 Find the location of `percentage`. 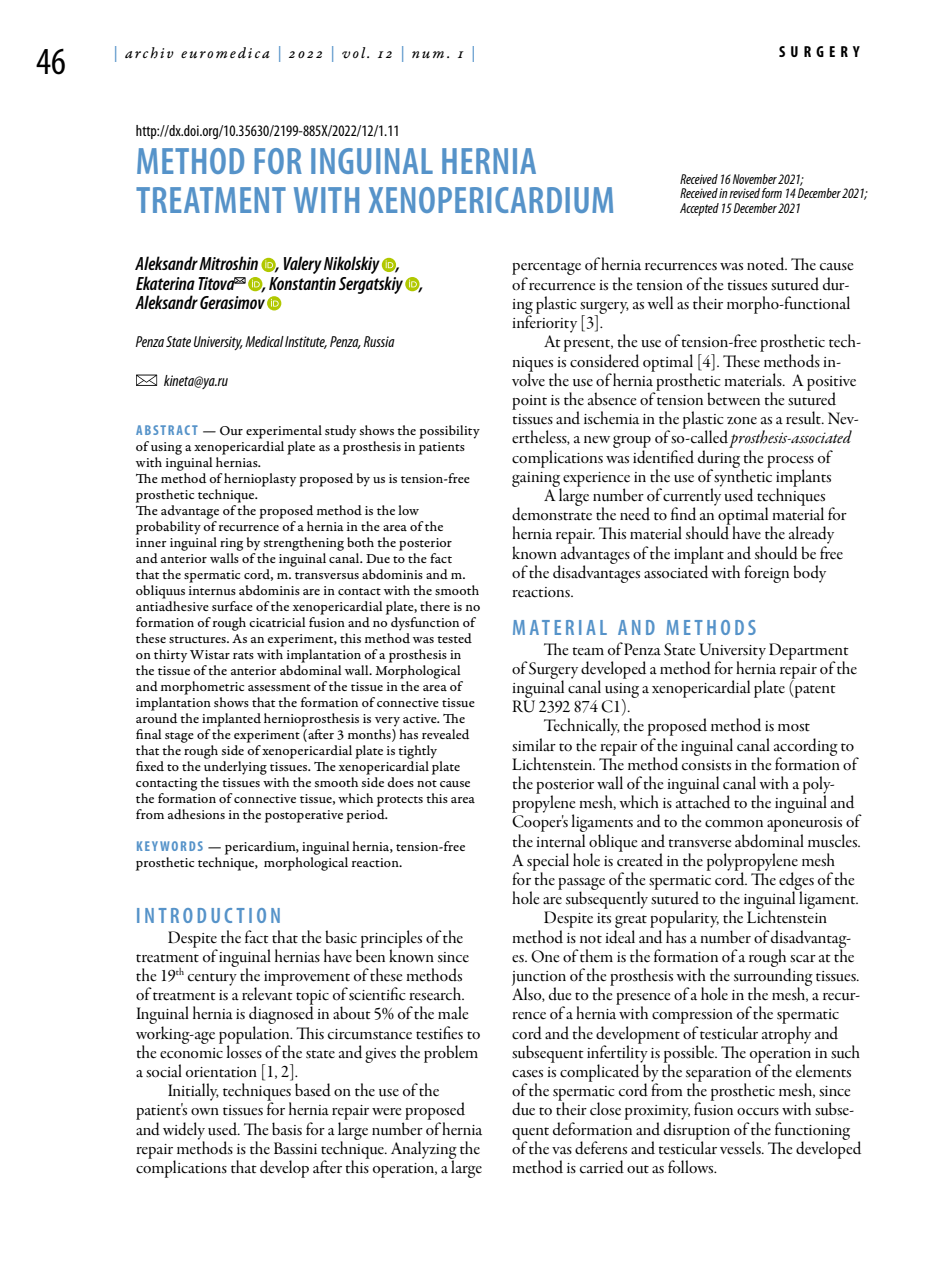

percentage is located at coordinates (546, 270).
